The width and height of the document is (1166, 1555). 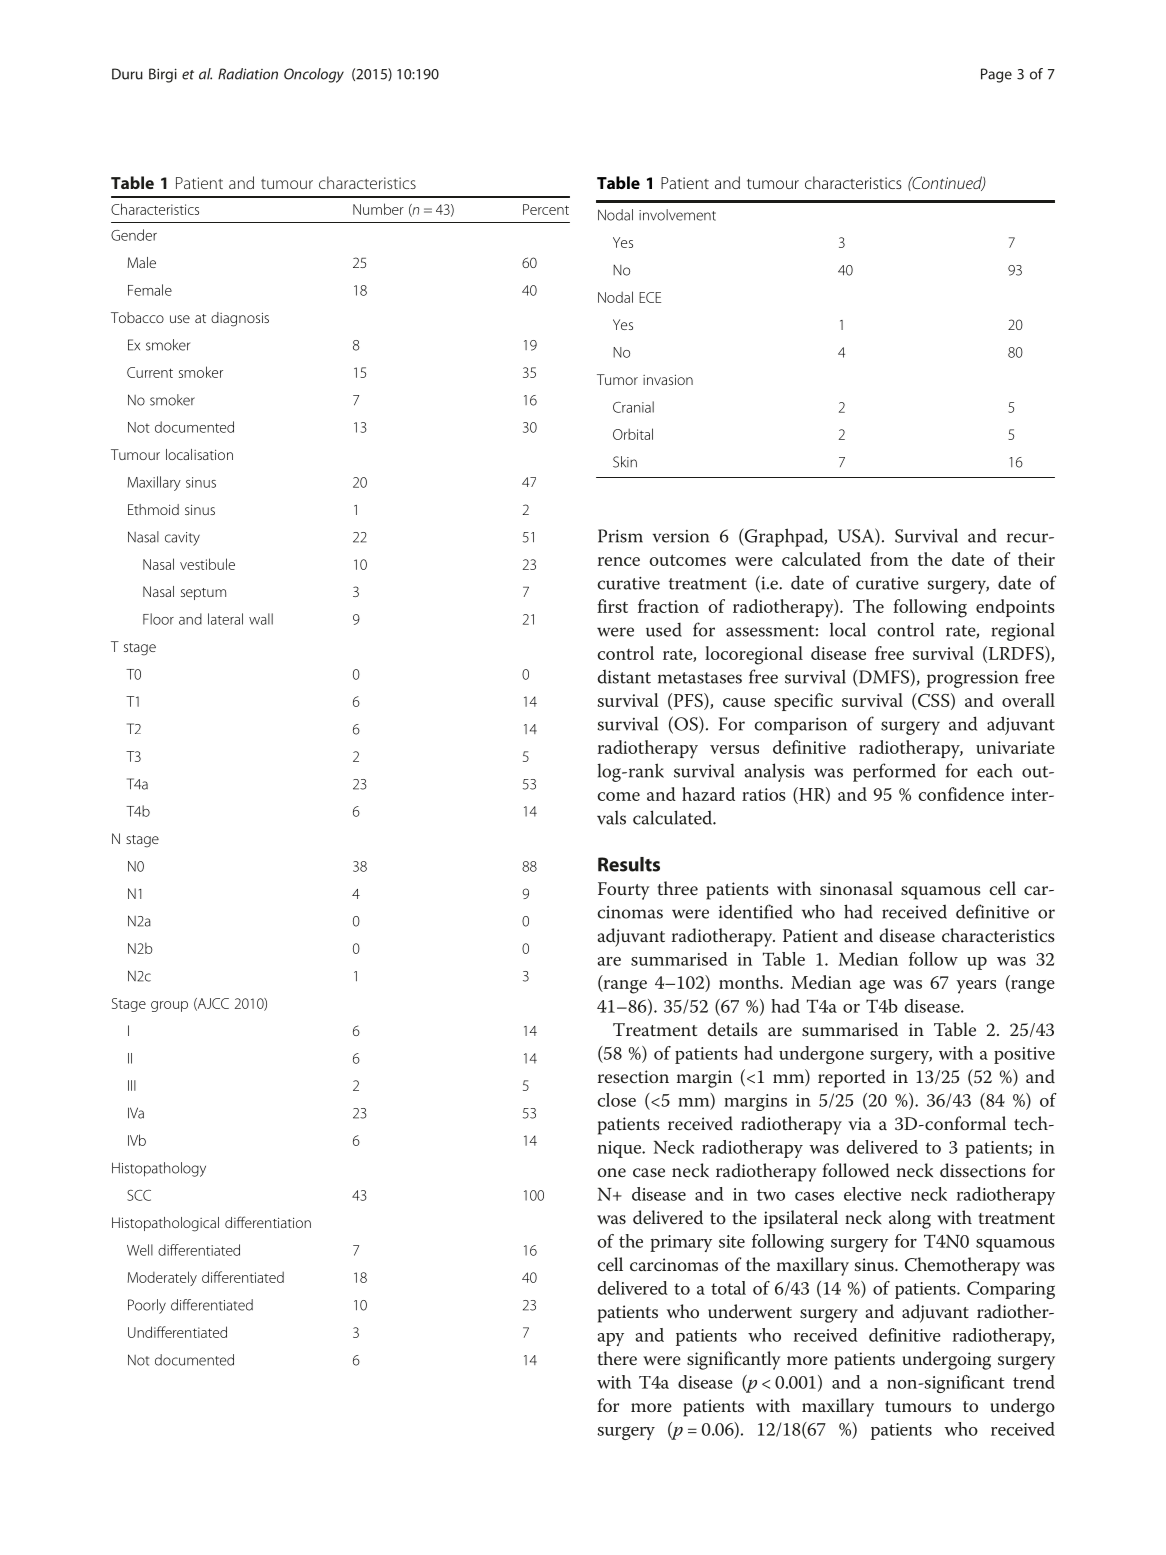 What do you see at coordinates (894, 772) in the document?
I see `performed` at bounding box center [894, 772].
